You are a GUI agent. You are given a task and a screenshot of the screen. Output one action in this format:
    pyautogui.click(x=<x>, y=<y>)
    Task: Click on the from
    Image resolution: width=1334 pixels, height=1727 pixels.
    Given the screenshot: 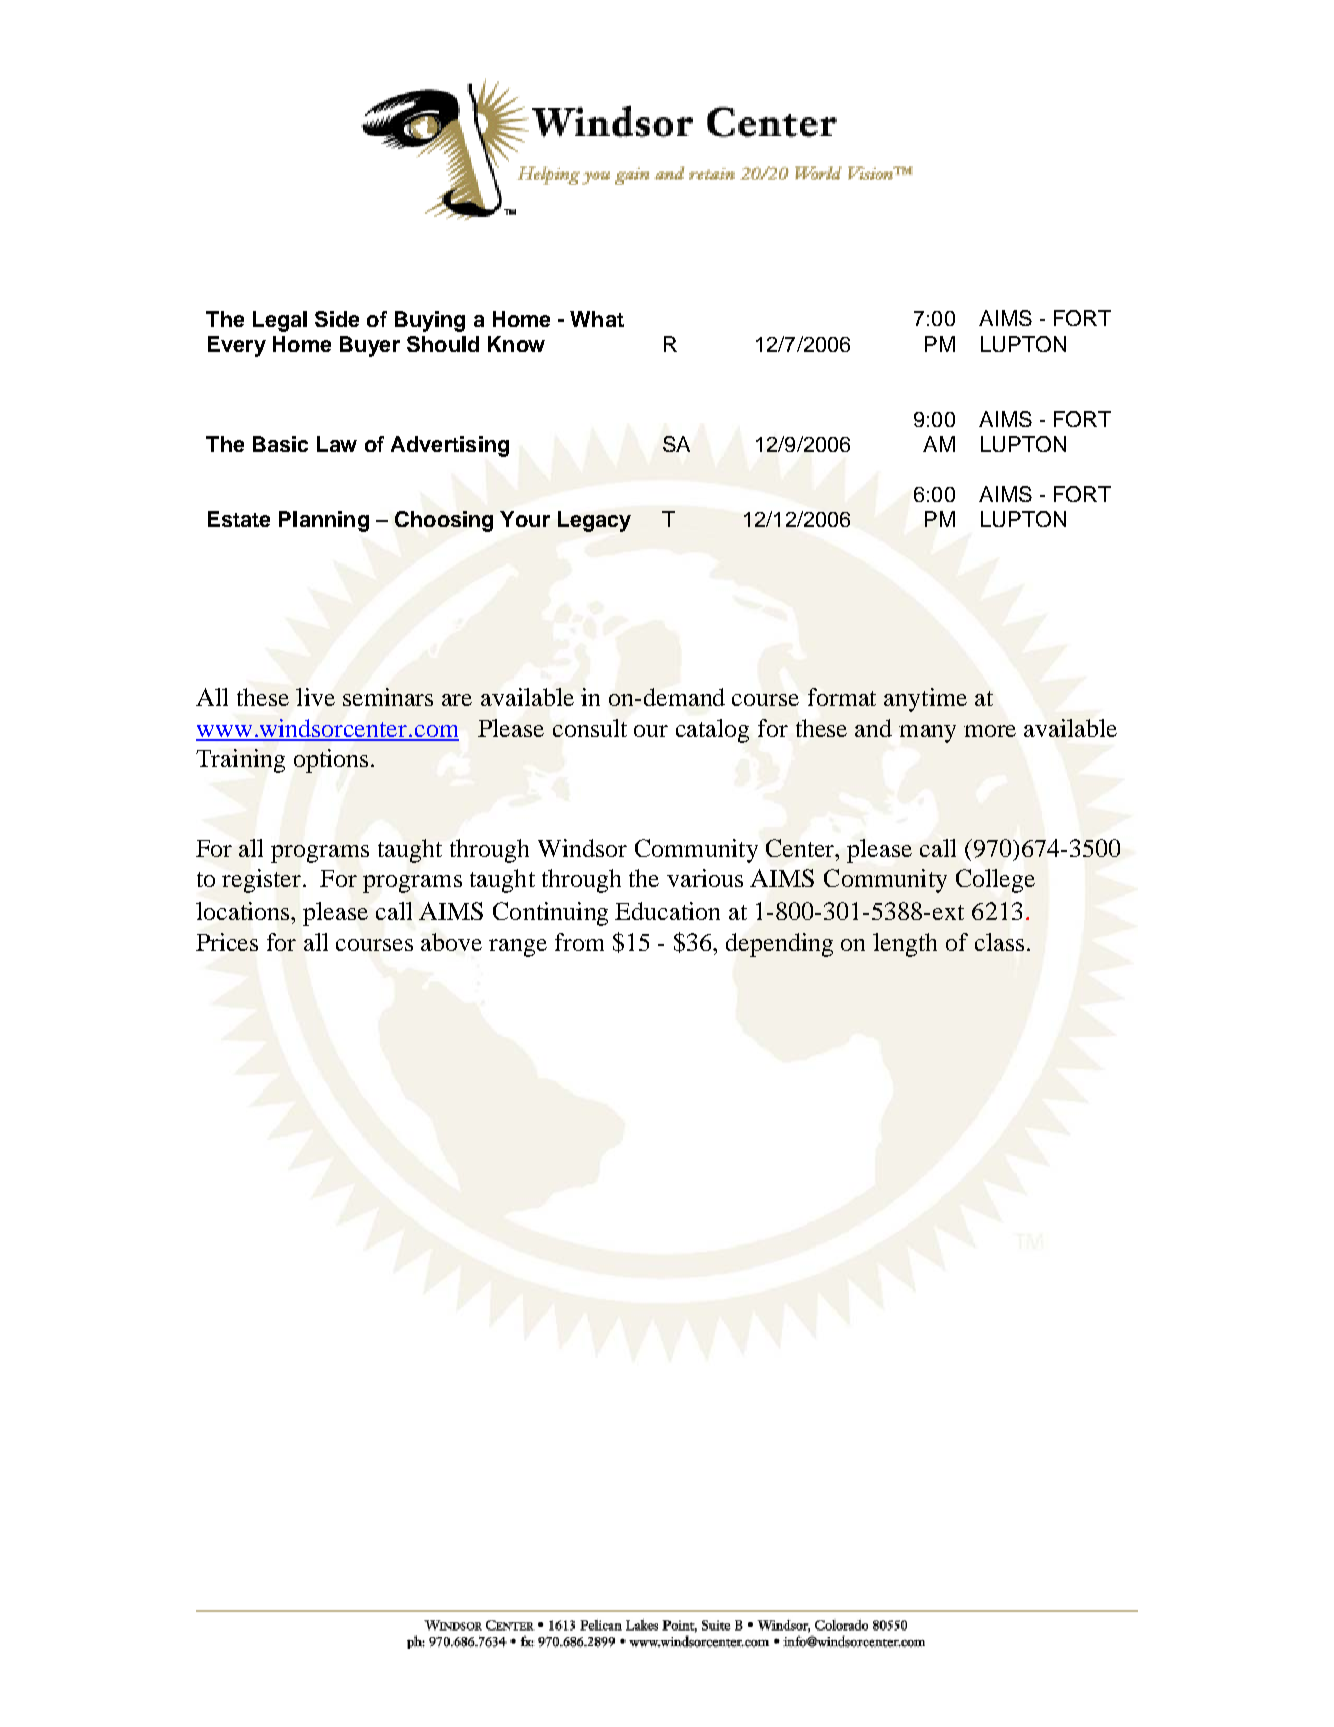 What is the action you would take?
    pyautogui.click(x=579, y=942)
